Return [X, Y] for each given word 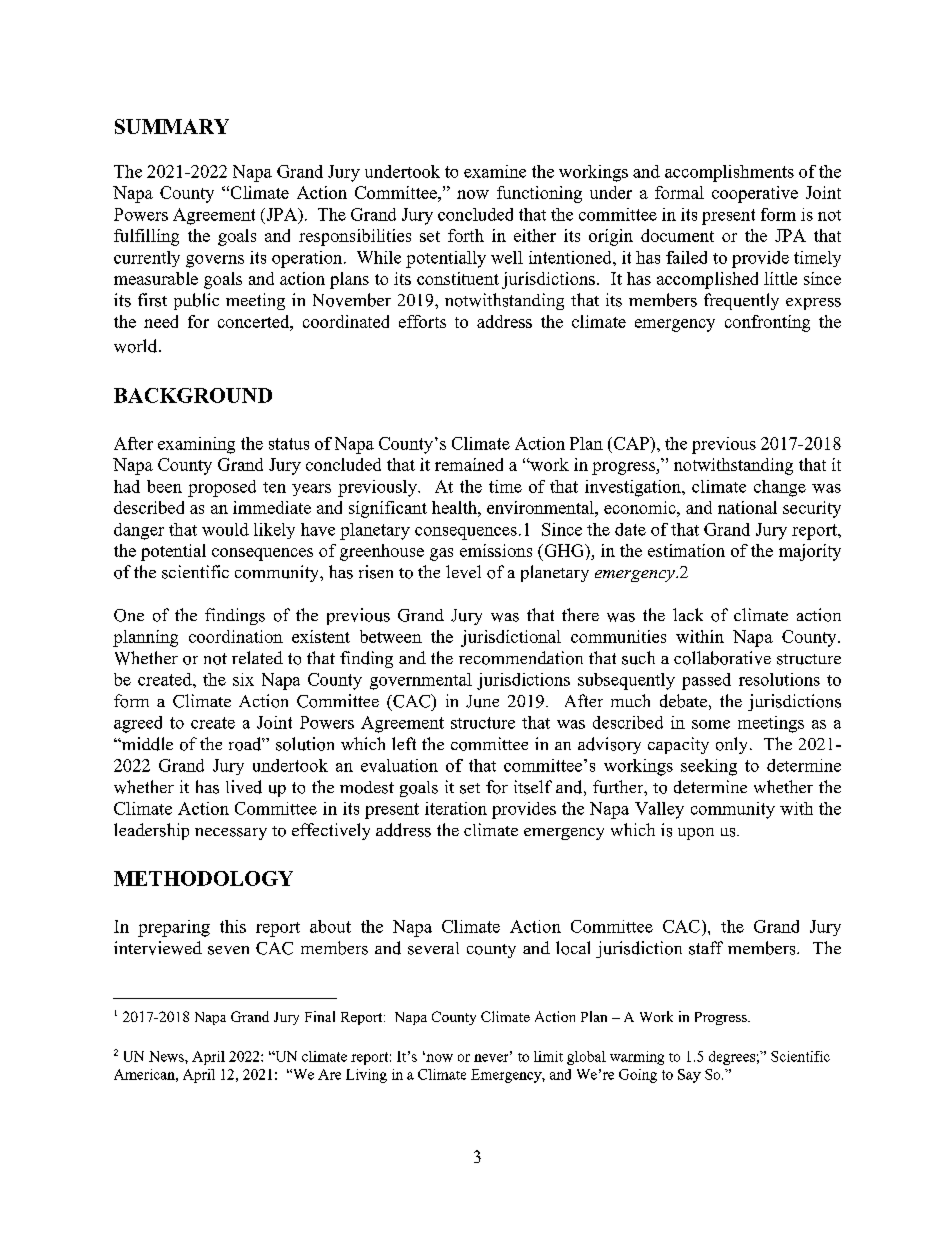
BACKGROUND [193, 395]
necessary [231, 834]
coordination [236, 636]
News [167, 1056]
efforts [422, 321]
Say [689, 1076]
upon [696, 834]
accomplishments [729, 173]
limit [548, 1056]
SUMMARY [172, 126]
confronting [767, 323]
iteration [456, 808]
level [463, 571]
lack [688, 614]
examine [495, 171]
